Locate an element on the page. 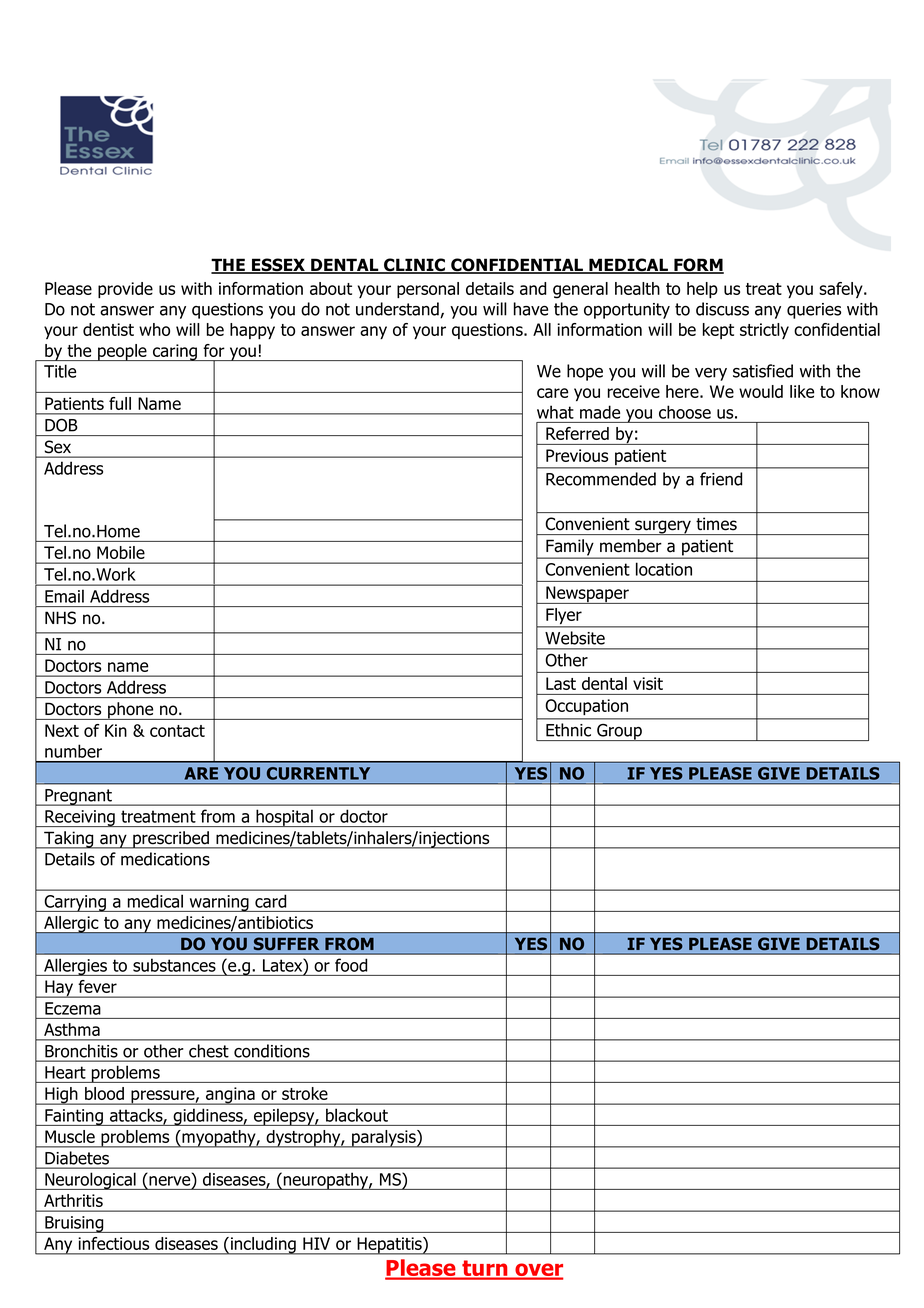 Image resolution: width=924 pixels, height=1308 pixels. turn is located at coordinates (485, 1269).
